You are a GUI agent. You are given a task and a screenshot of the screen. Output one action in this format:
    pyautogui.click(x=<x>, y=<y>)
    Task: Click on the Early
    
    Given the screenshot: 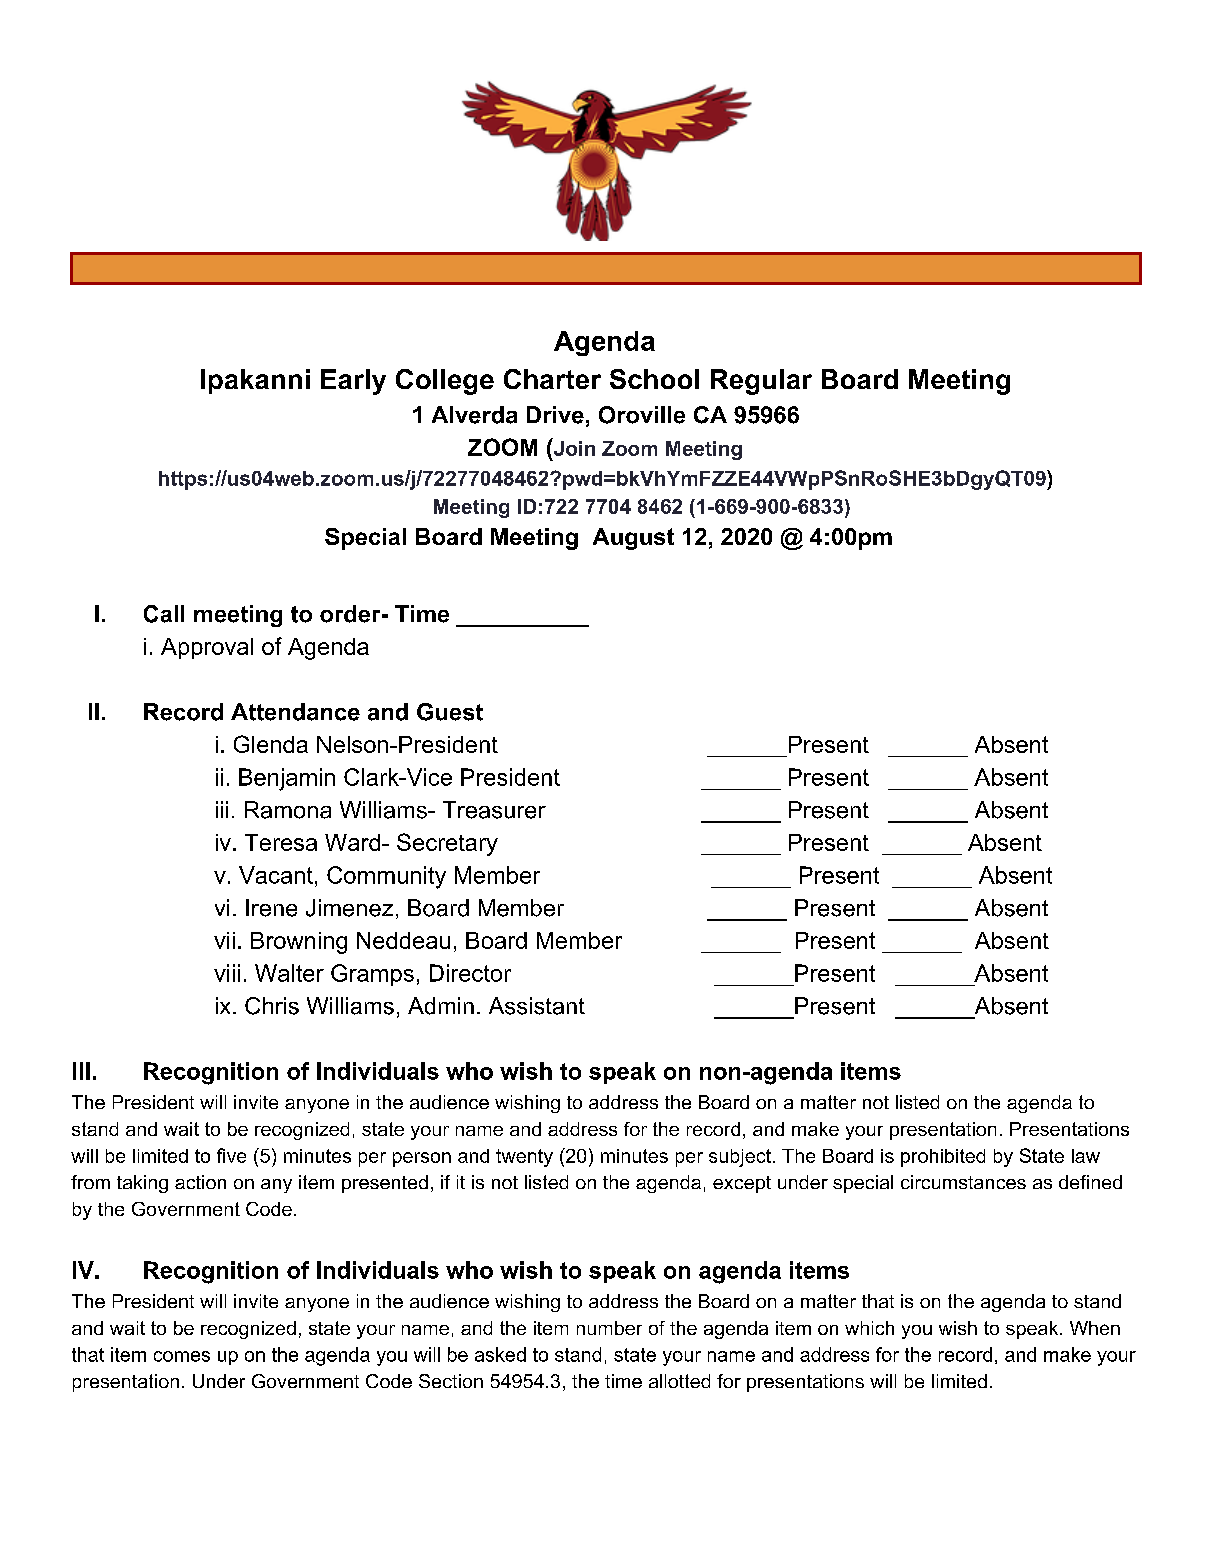 What is the action you would take?
    pyautogui.click(x=353, y=382)
